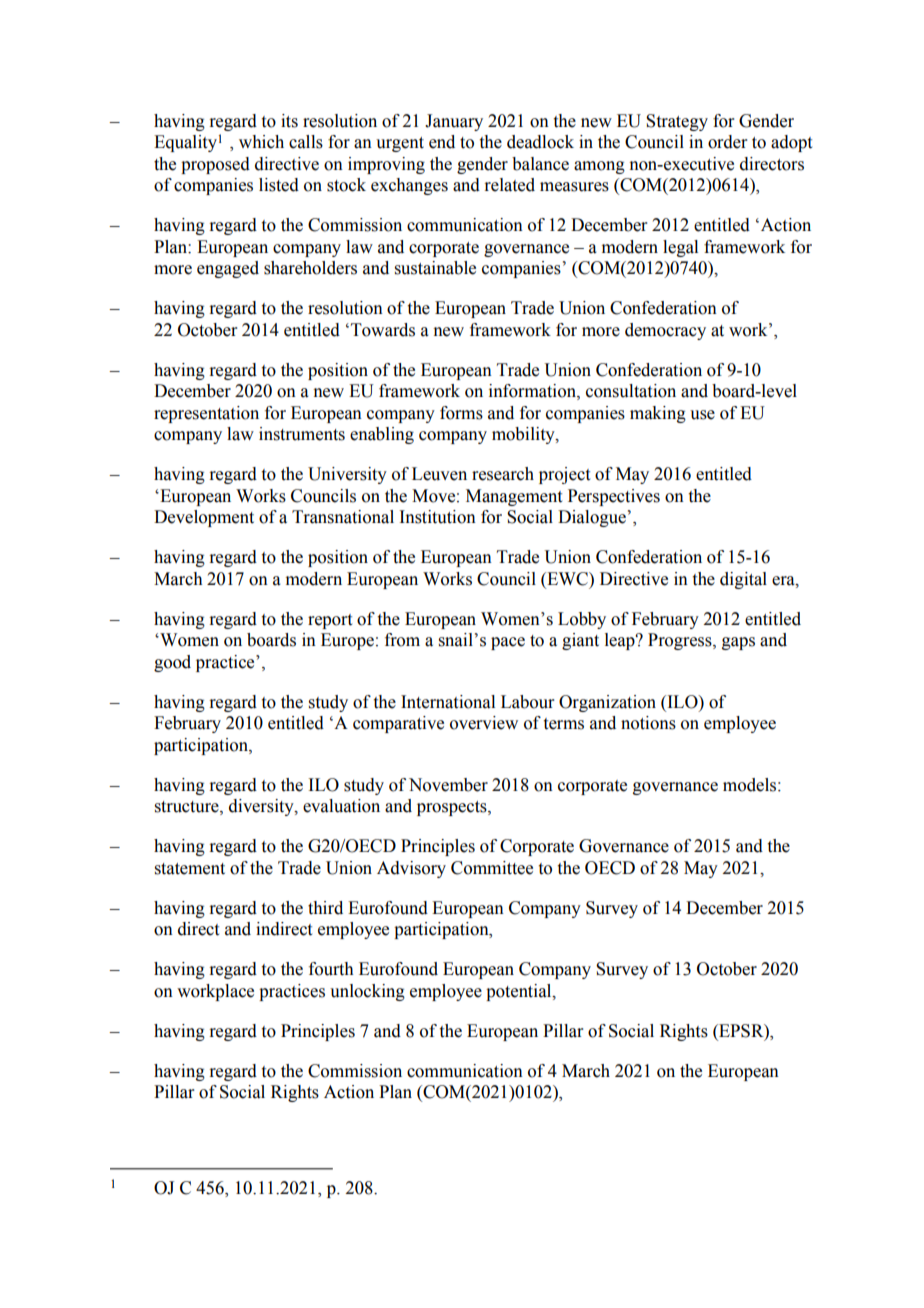  Describe the element at coordinates (448, 785) in the page. I see `November` at that location.
